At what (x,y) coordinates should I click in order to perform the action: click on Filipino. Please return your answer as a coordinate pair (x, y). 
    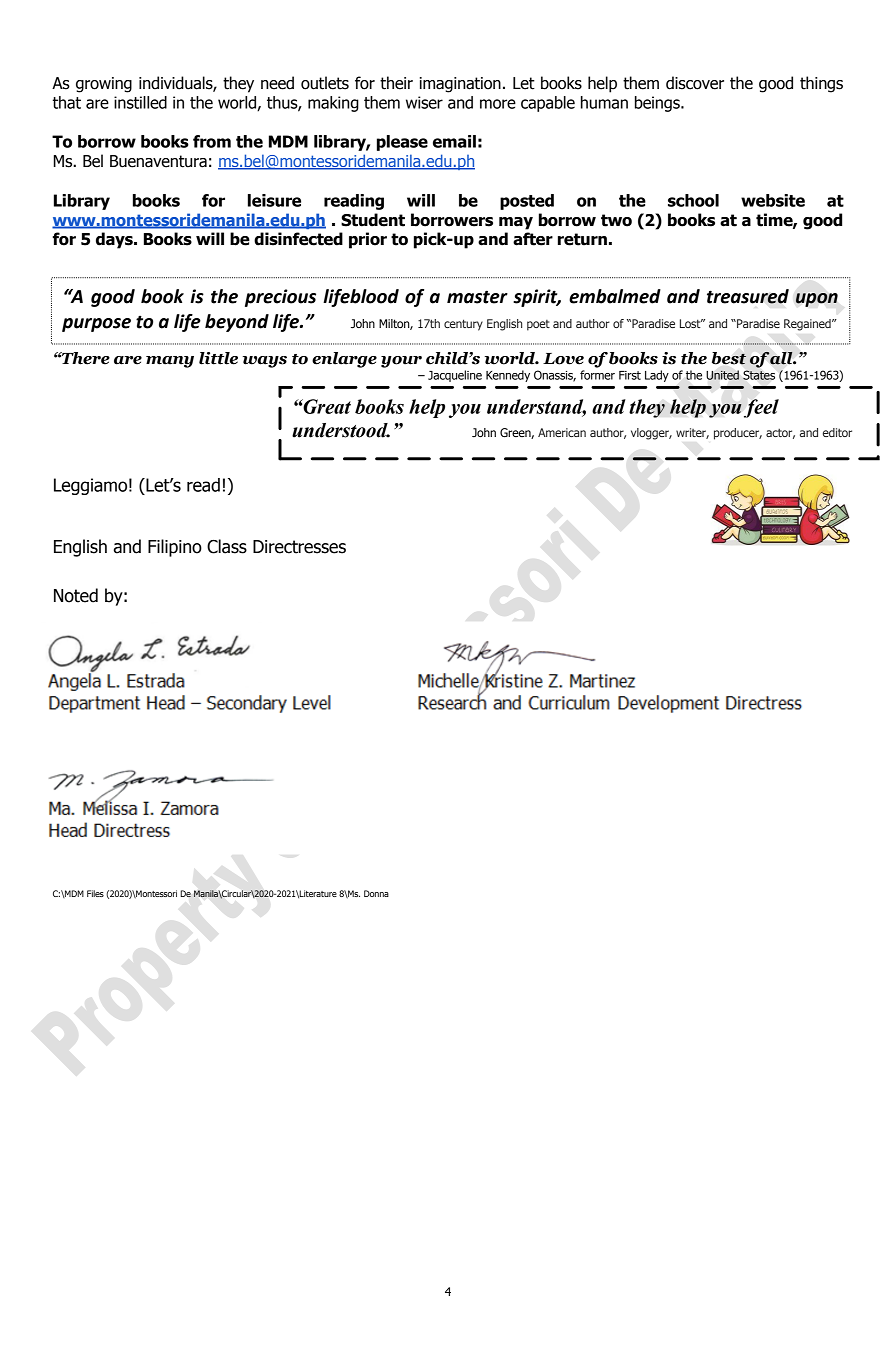
    Looking at the image, I should click on (175, 548).
